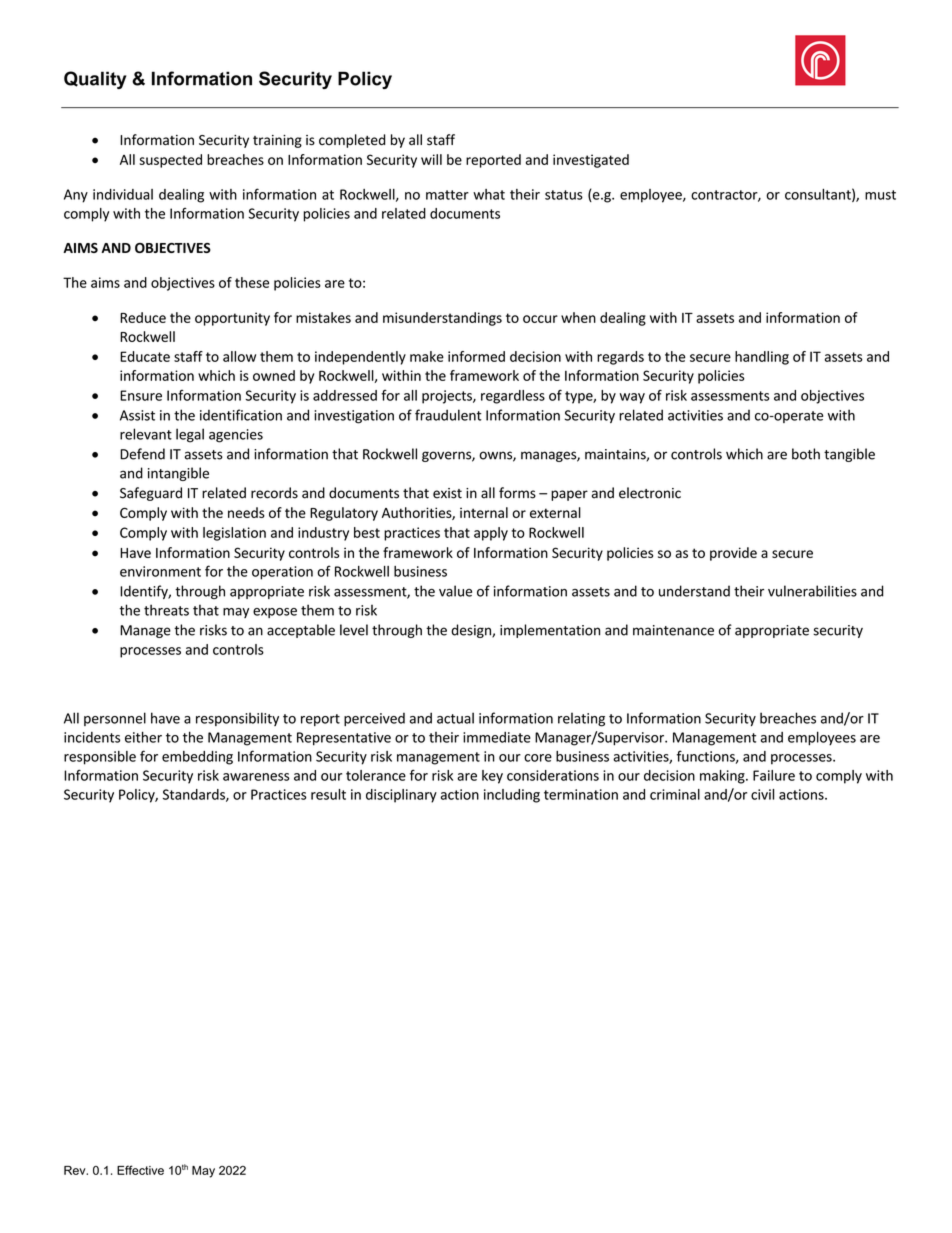 Image resolution: width=952 pixels, height=1233 pixels. I want to click on will, so click(431, 159).
